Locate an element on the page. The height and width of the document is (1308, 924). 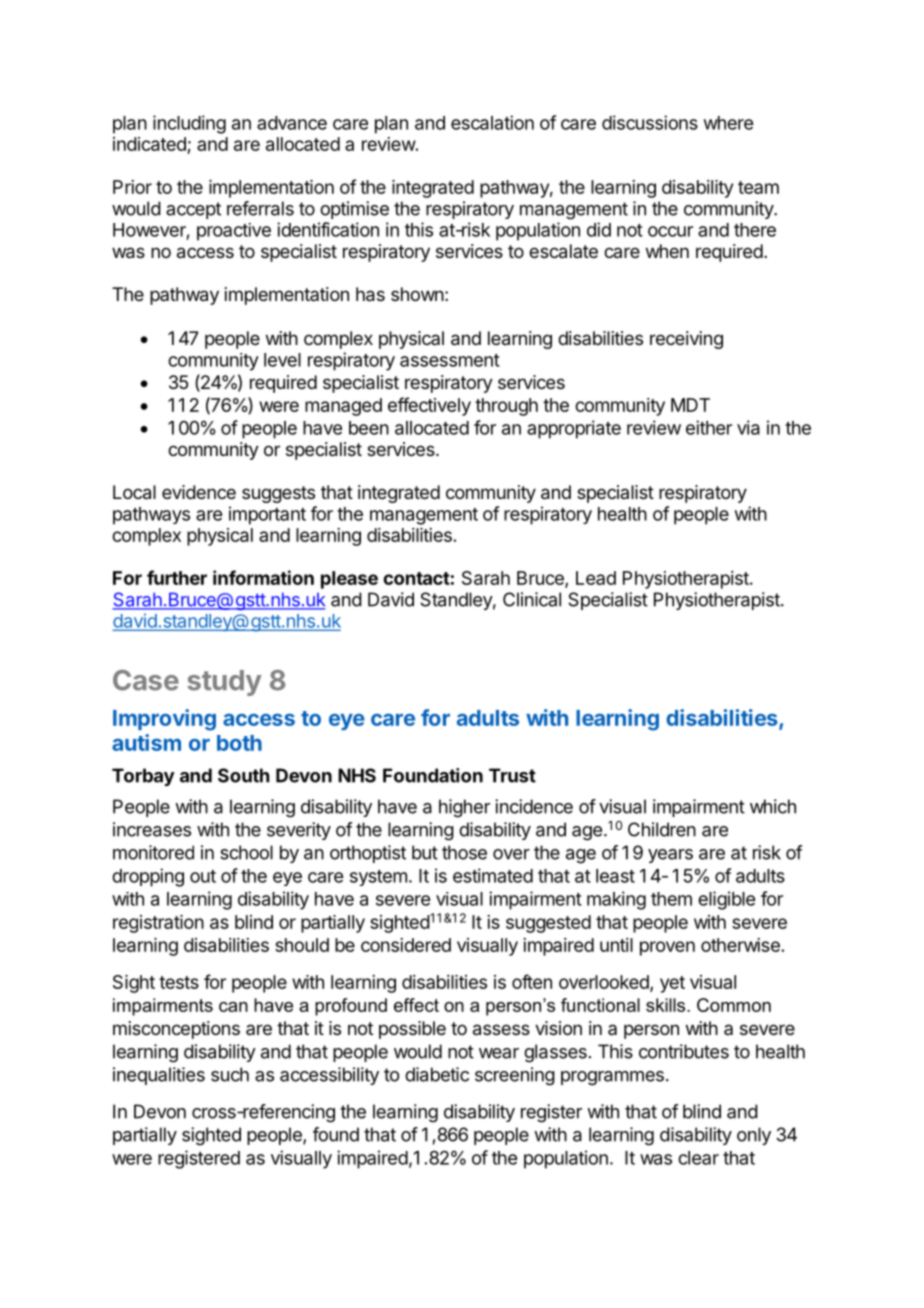
diabetic is located at coordinates (437, 1074).
